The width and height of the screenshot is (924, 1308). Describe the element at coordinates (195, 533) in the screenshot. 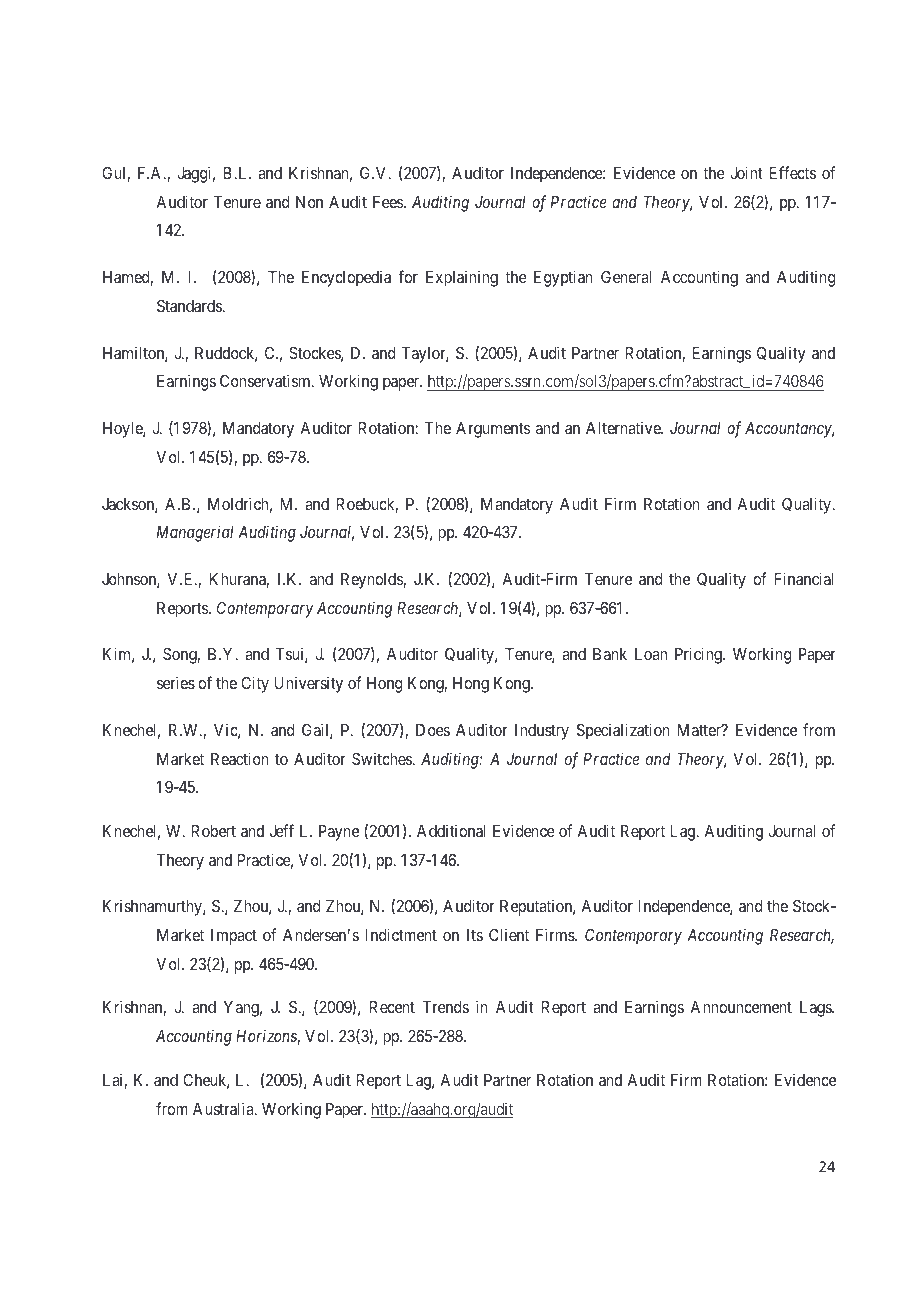

I see `Managerial` at that location.
